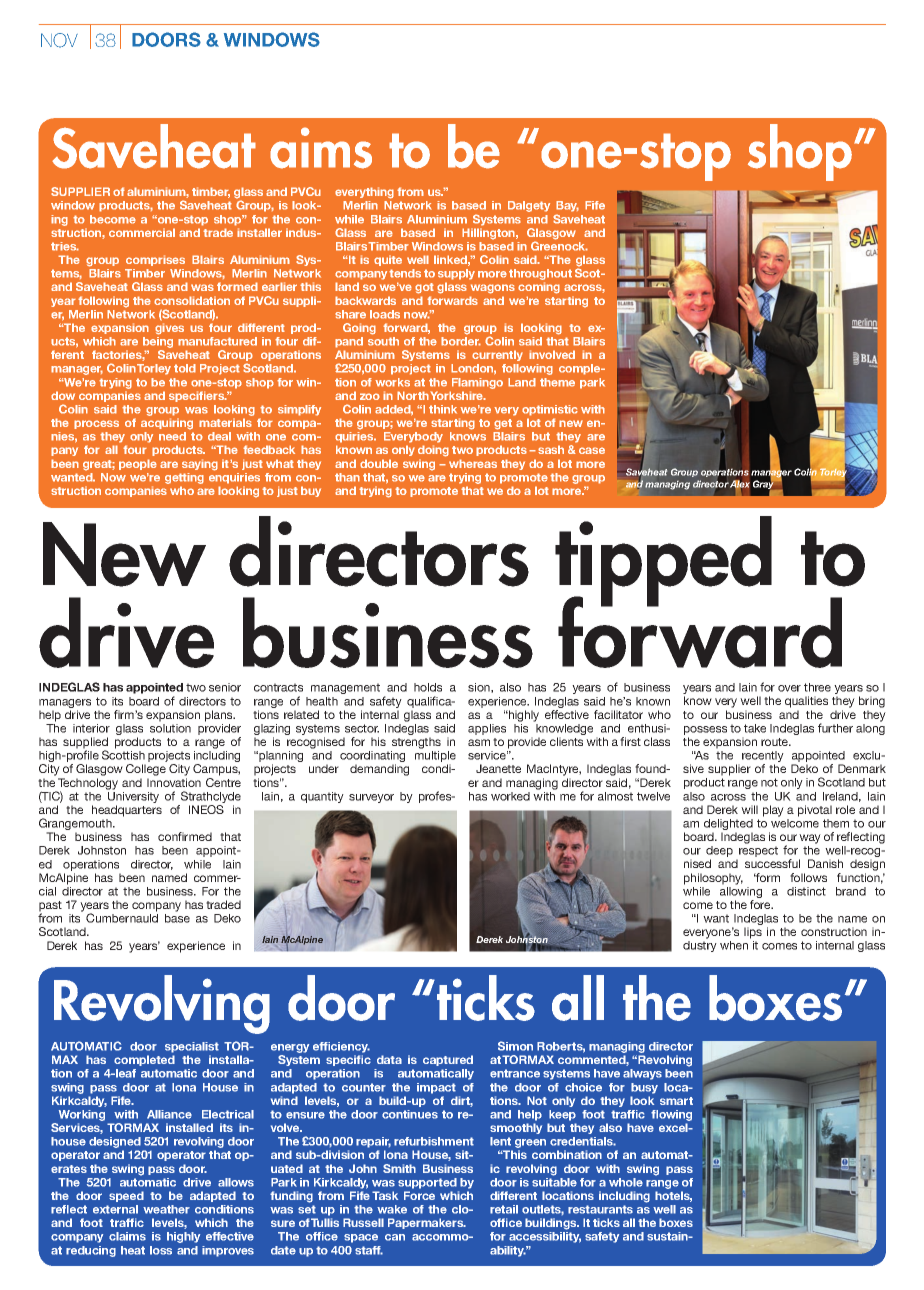  I want to click on supply, so click(456, 276).
